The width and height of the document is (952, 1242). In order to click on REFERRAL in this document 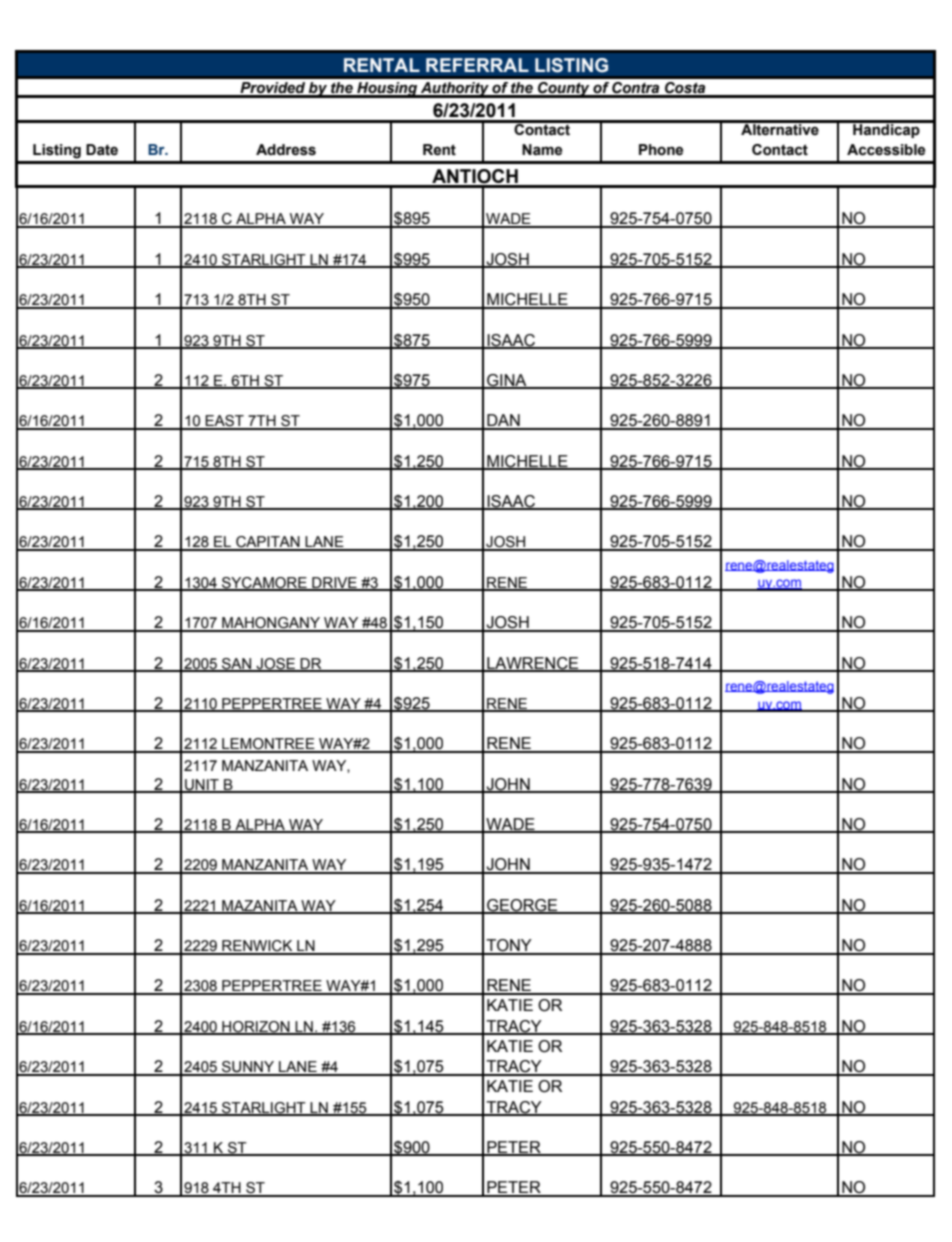, I will do `click(477, 65)`.
